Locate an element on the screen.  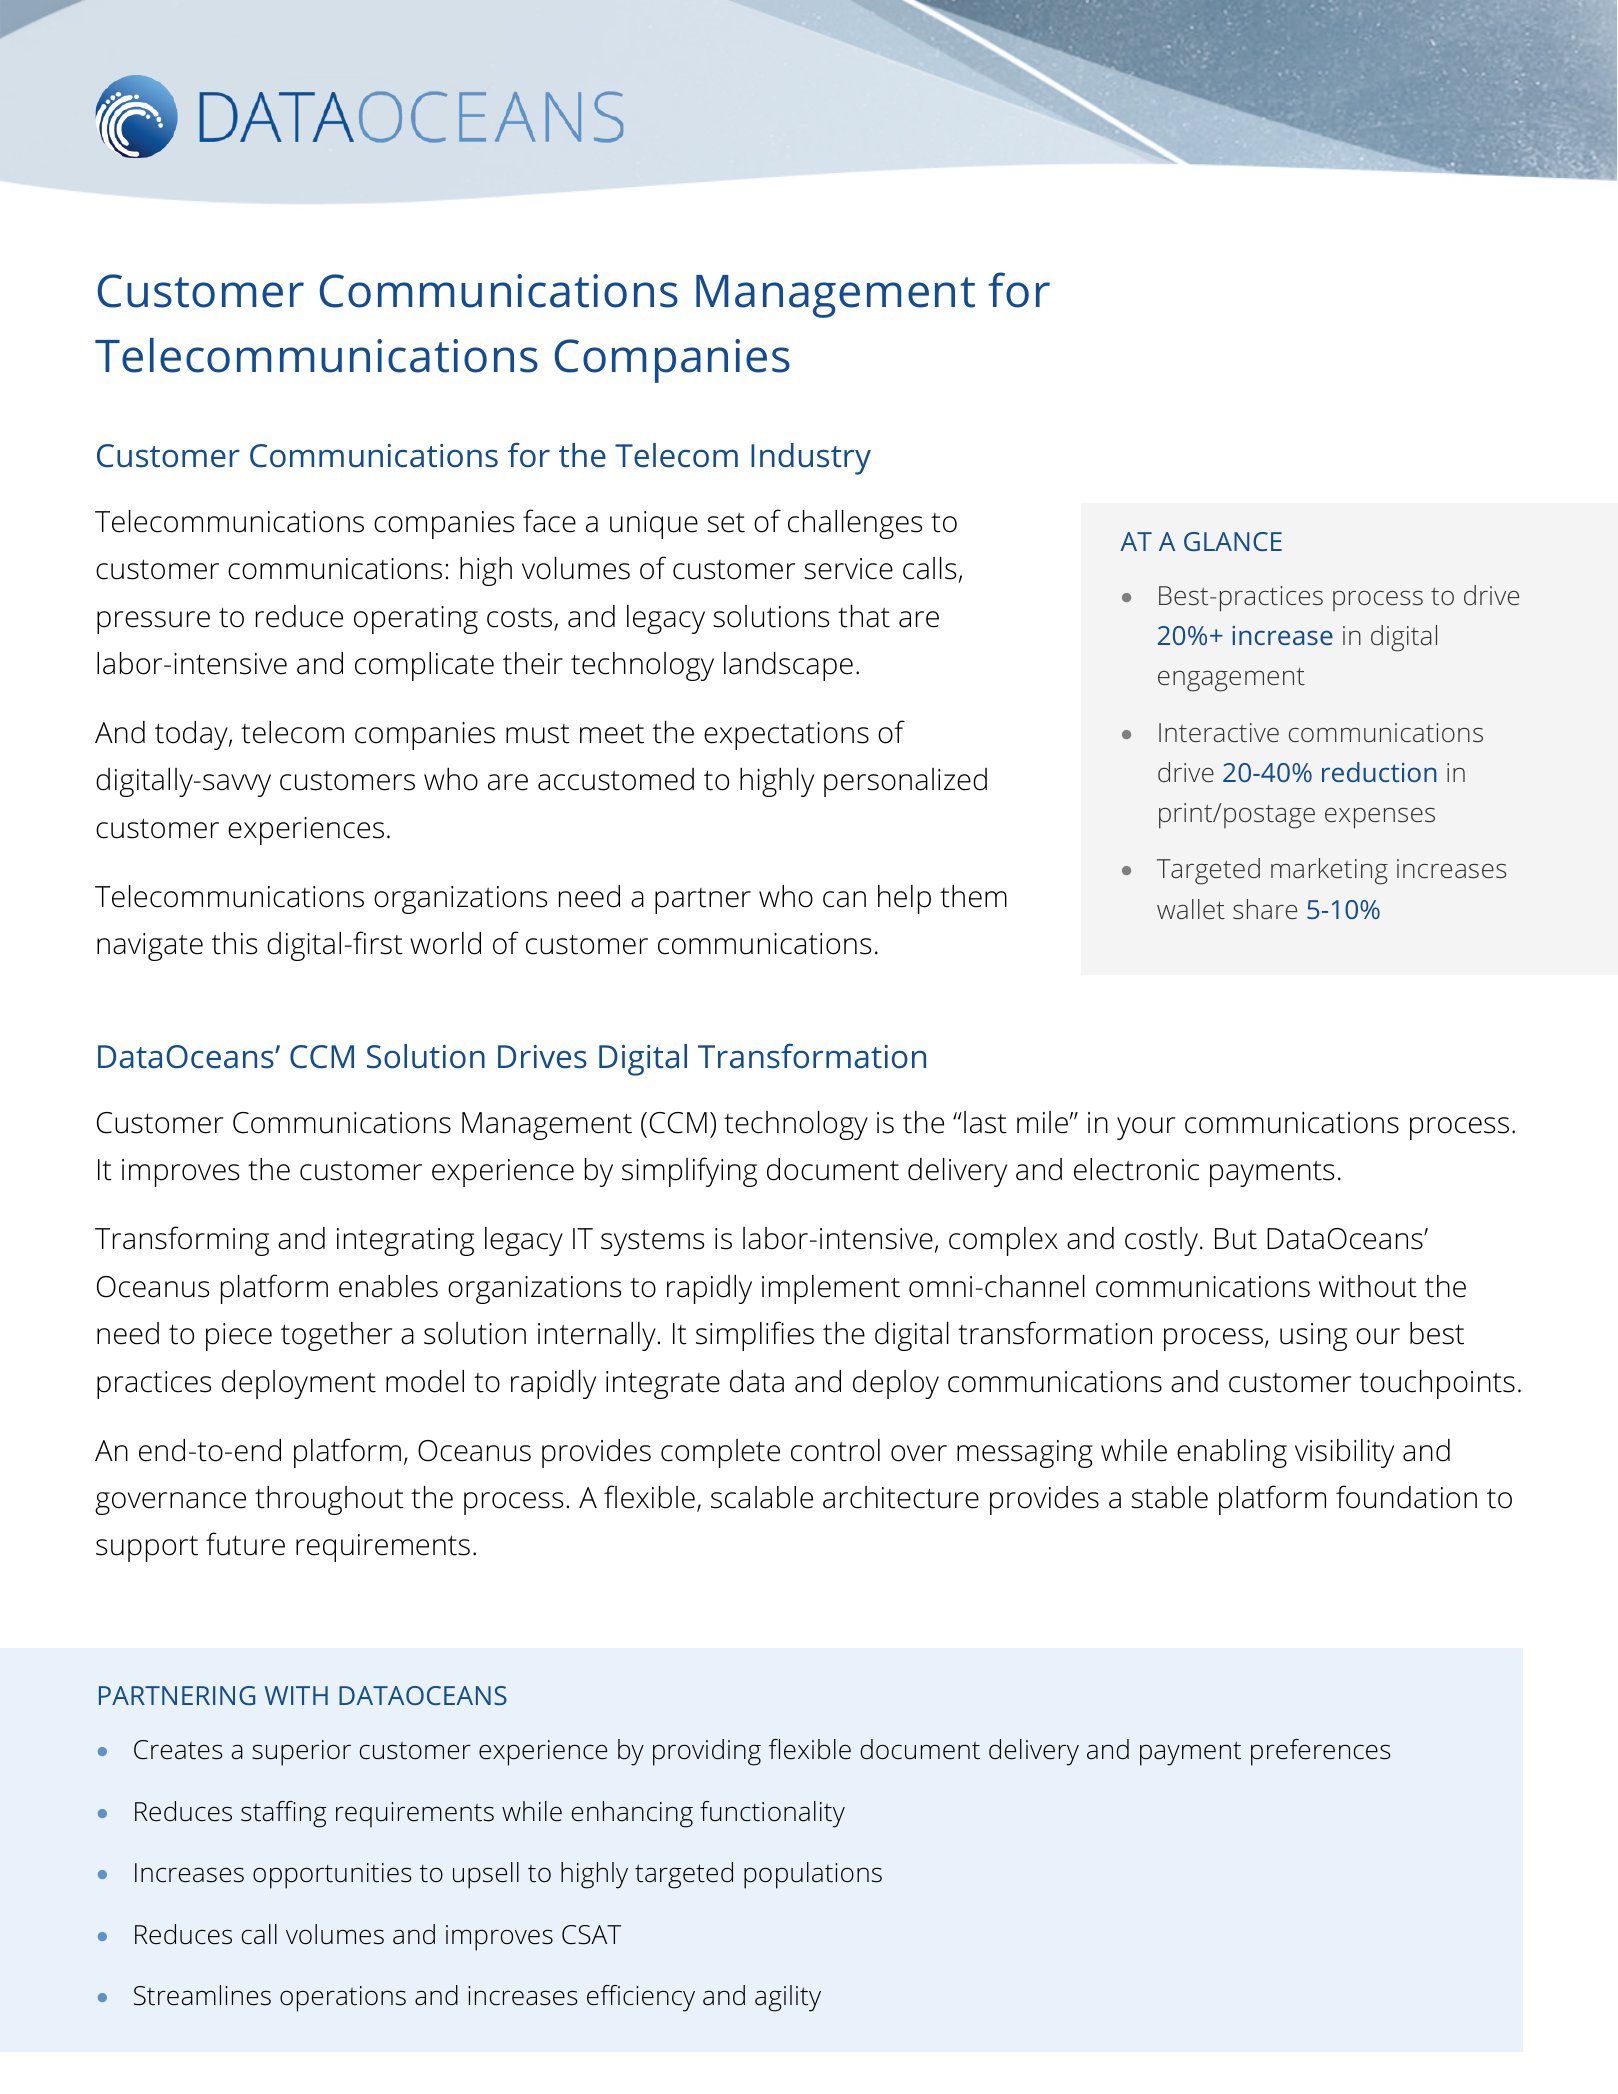
GLANCE is located at coordinates (1233, 541).
